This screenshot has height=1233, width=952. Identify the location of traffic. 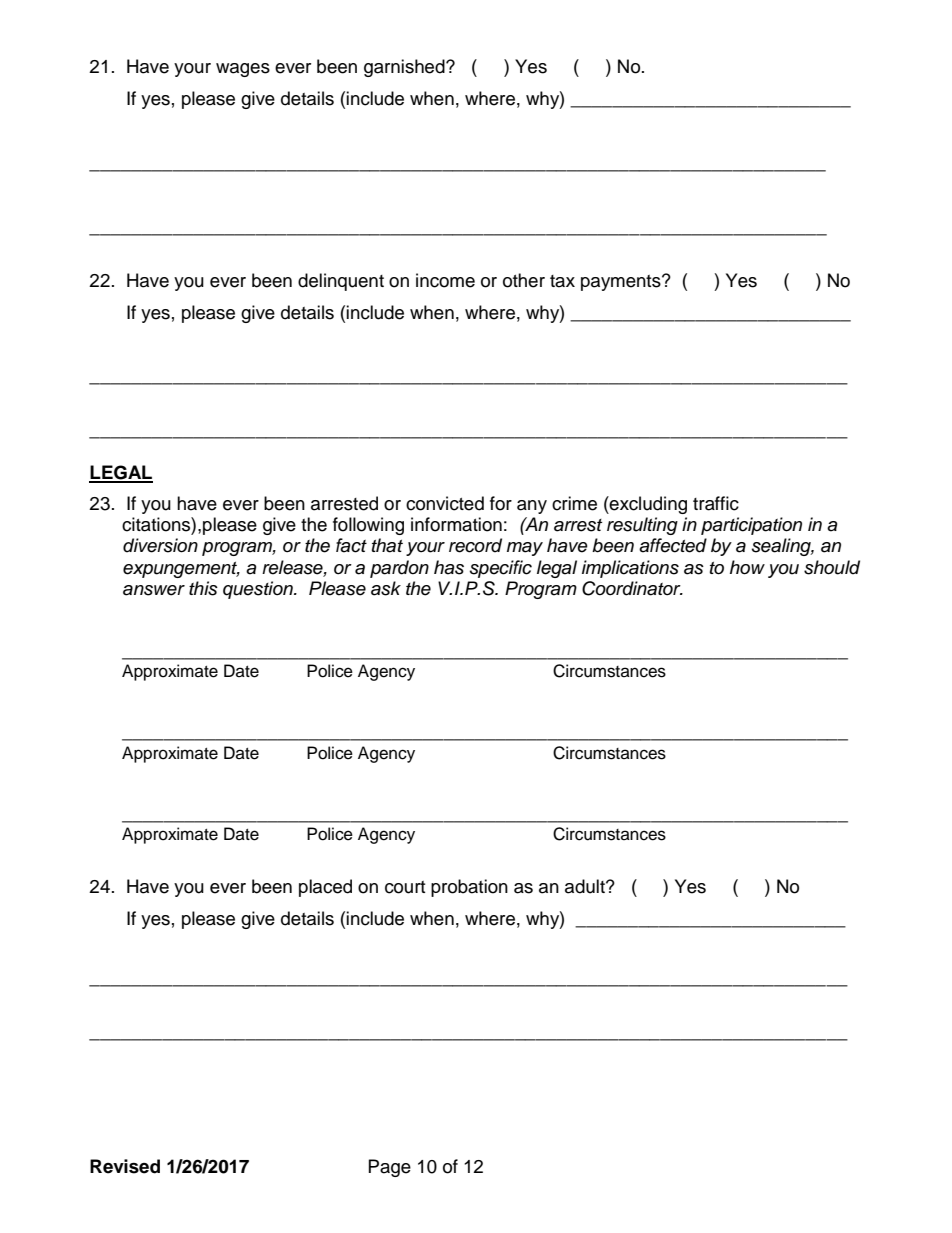
(716, 503).
